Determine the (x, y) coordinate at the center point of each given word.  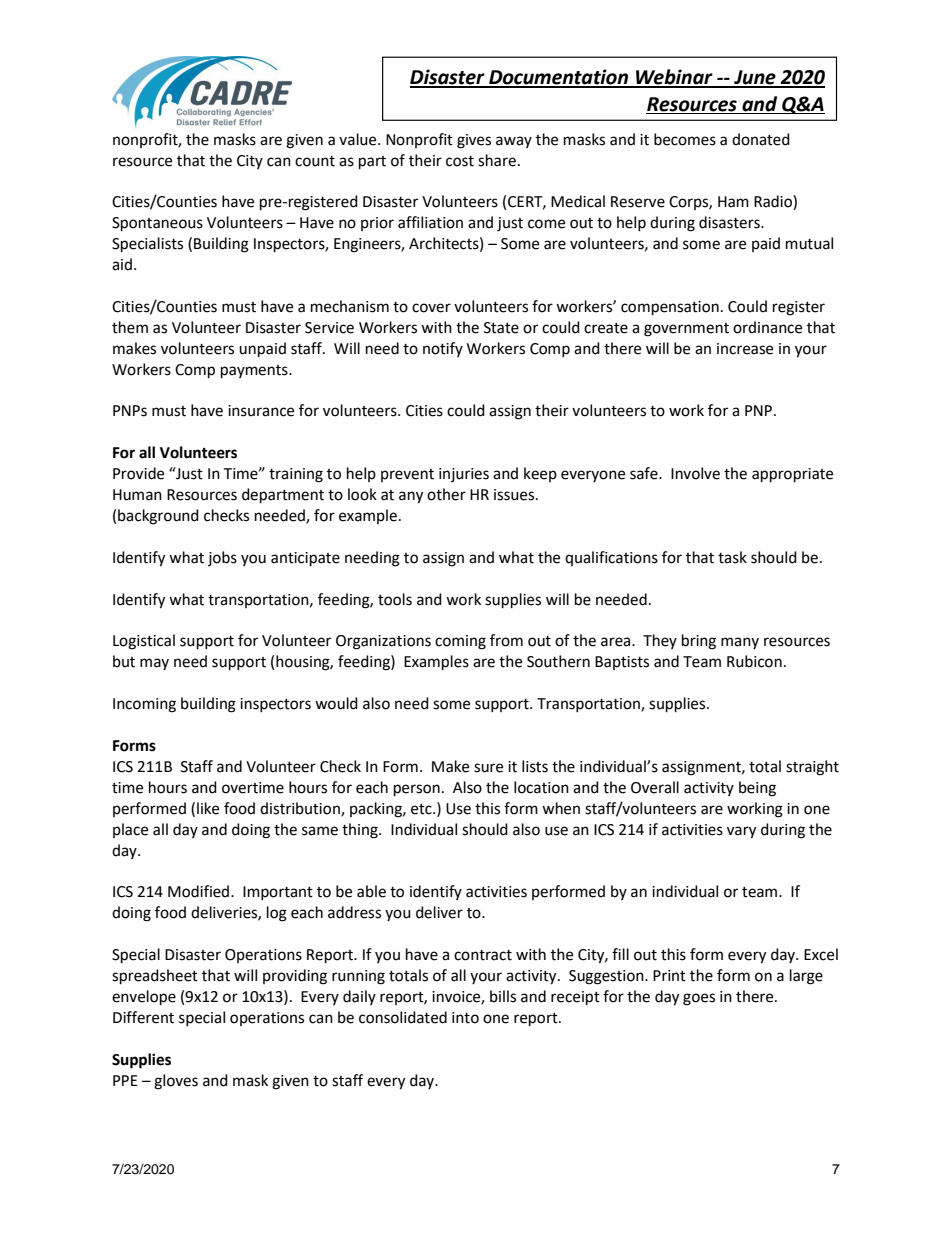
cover (431, 308)
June (755, 78)
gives (474, 141)
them (130, 327)
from (506, 640)
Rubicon (754, 661)
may (154, 664)
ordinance (767, 327)
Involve (695, 473)
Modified (200, 891)
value (359, 139)
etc (422, 809)
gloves (176, 1082)
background (158, 517)
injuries (464, 475)
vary (741, 832)
